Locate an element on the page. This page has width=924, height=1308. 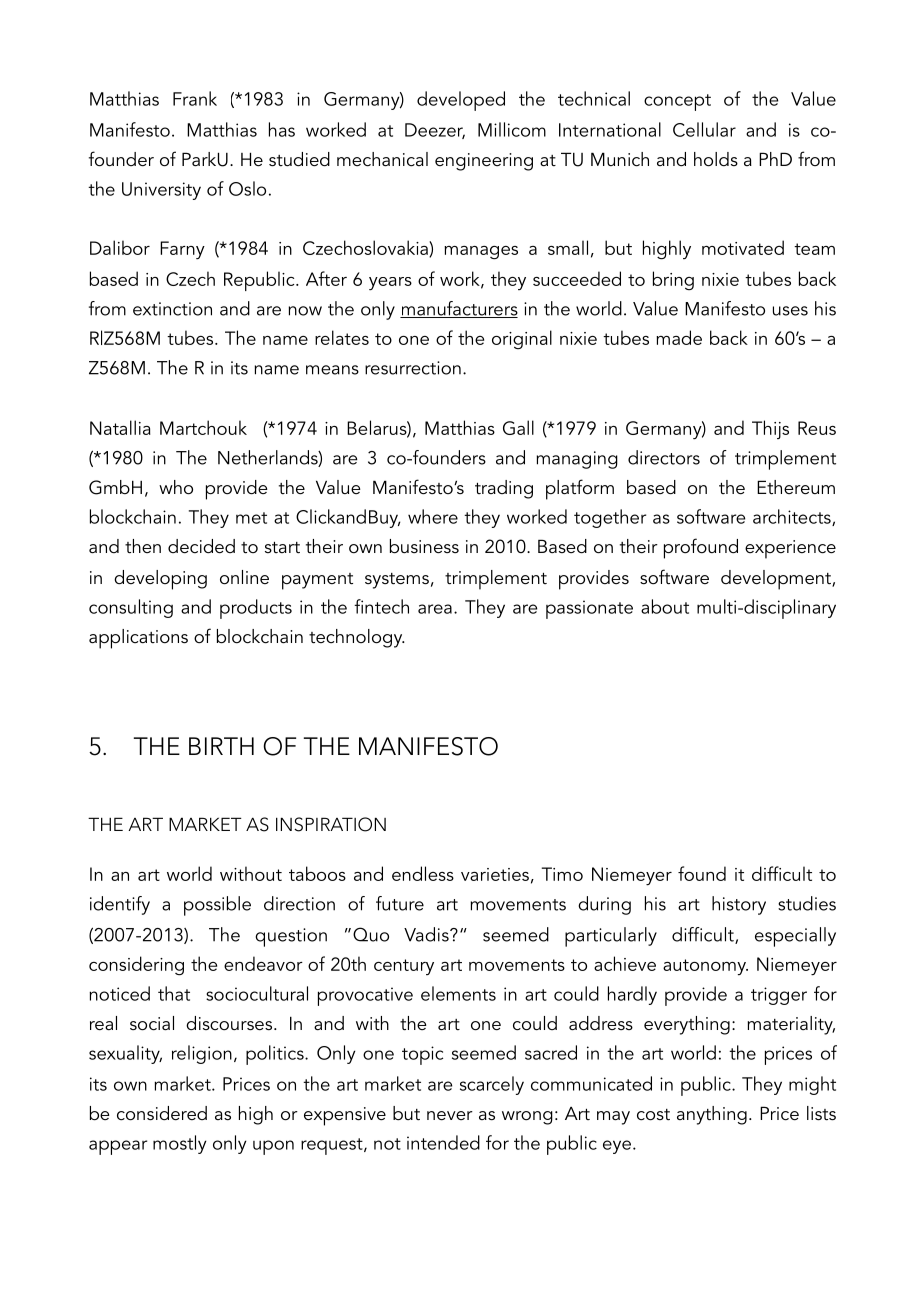
developed is located at coordinates (461, 101).
